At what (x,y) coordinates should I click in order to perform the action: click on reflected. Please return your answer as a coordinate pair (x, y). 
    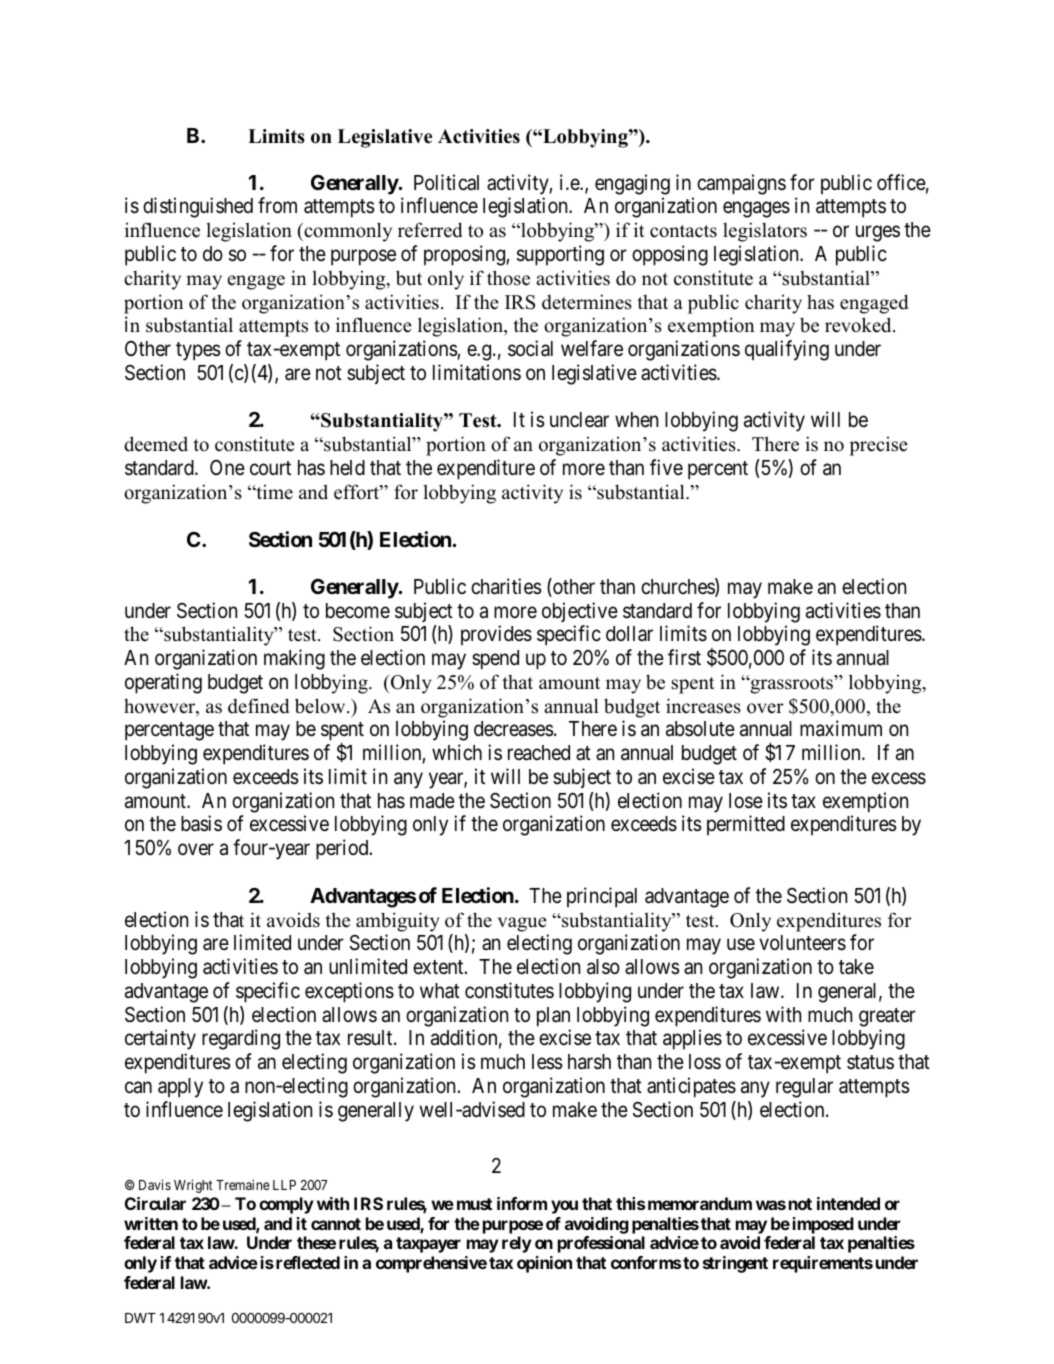
    Looking at the image, I should click on (308, 1262).
